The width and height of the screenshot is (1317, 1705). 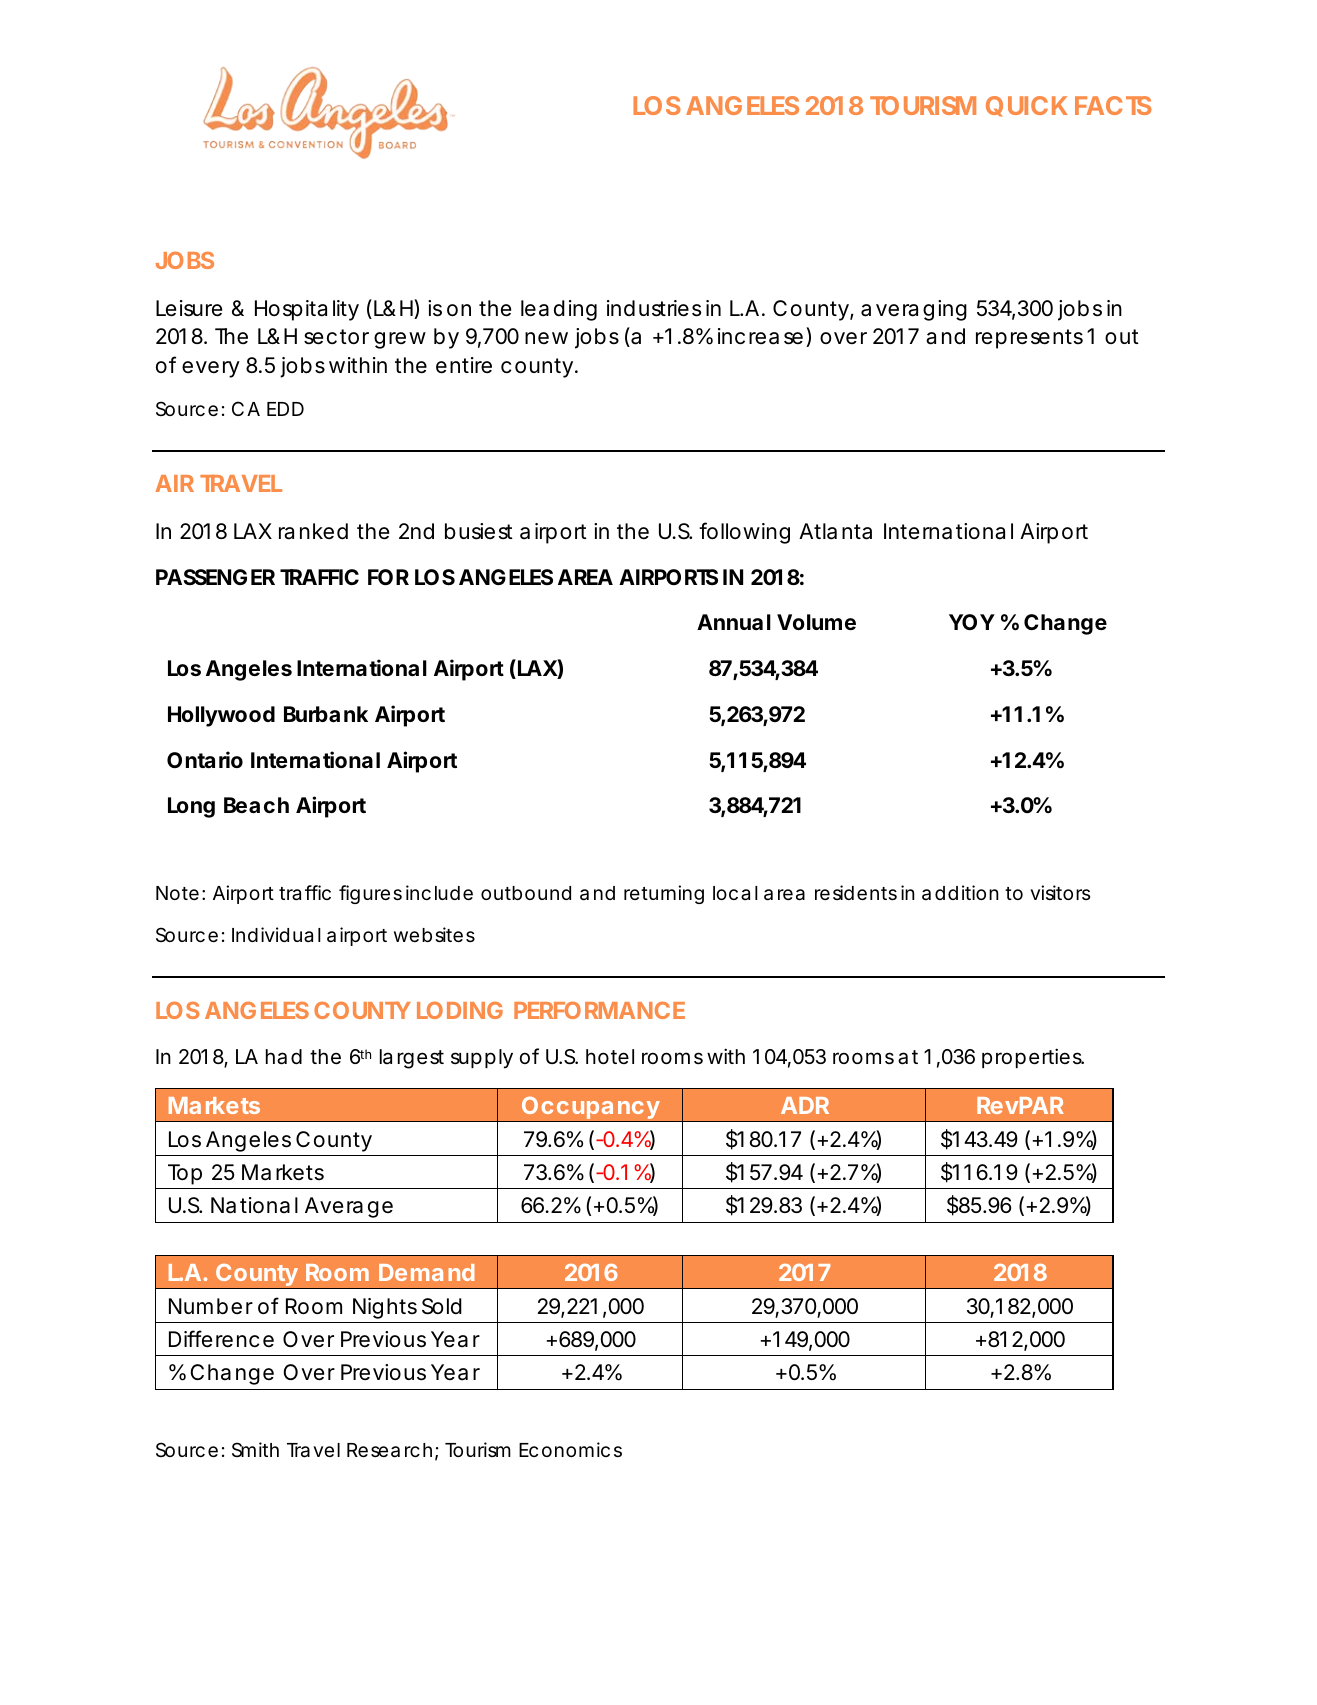 I want to click on websites, so click(x=434, y=934).
